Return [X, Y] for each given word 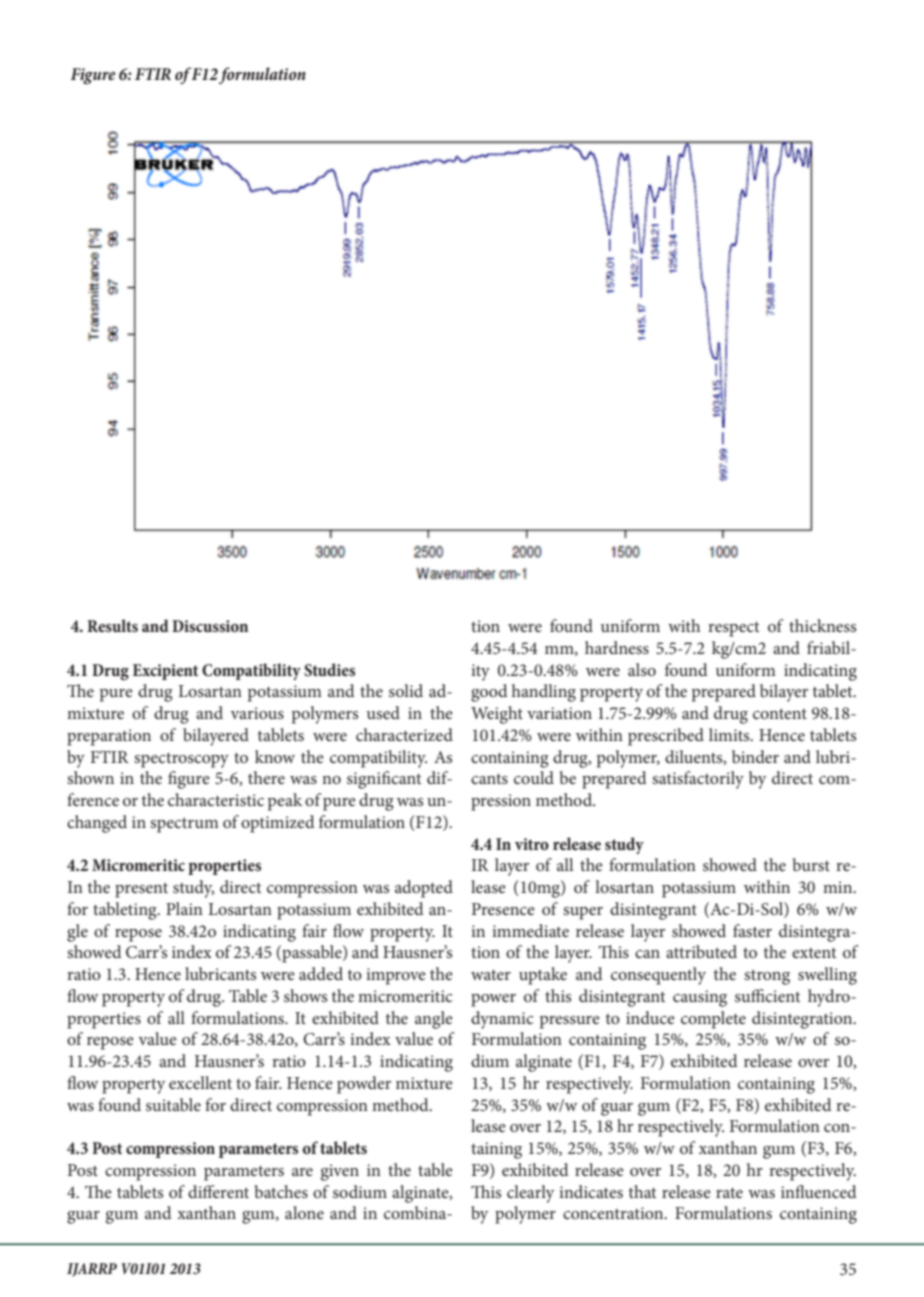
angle [434, 1020]
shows [305, 995]
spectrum [184, 825]
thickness [822, 625]
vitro [532, 844]
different [218, 1191]
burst [811, 864]
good [489, 693]
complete [713, 1020]
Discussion [210, 626]
